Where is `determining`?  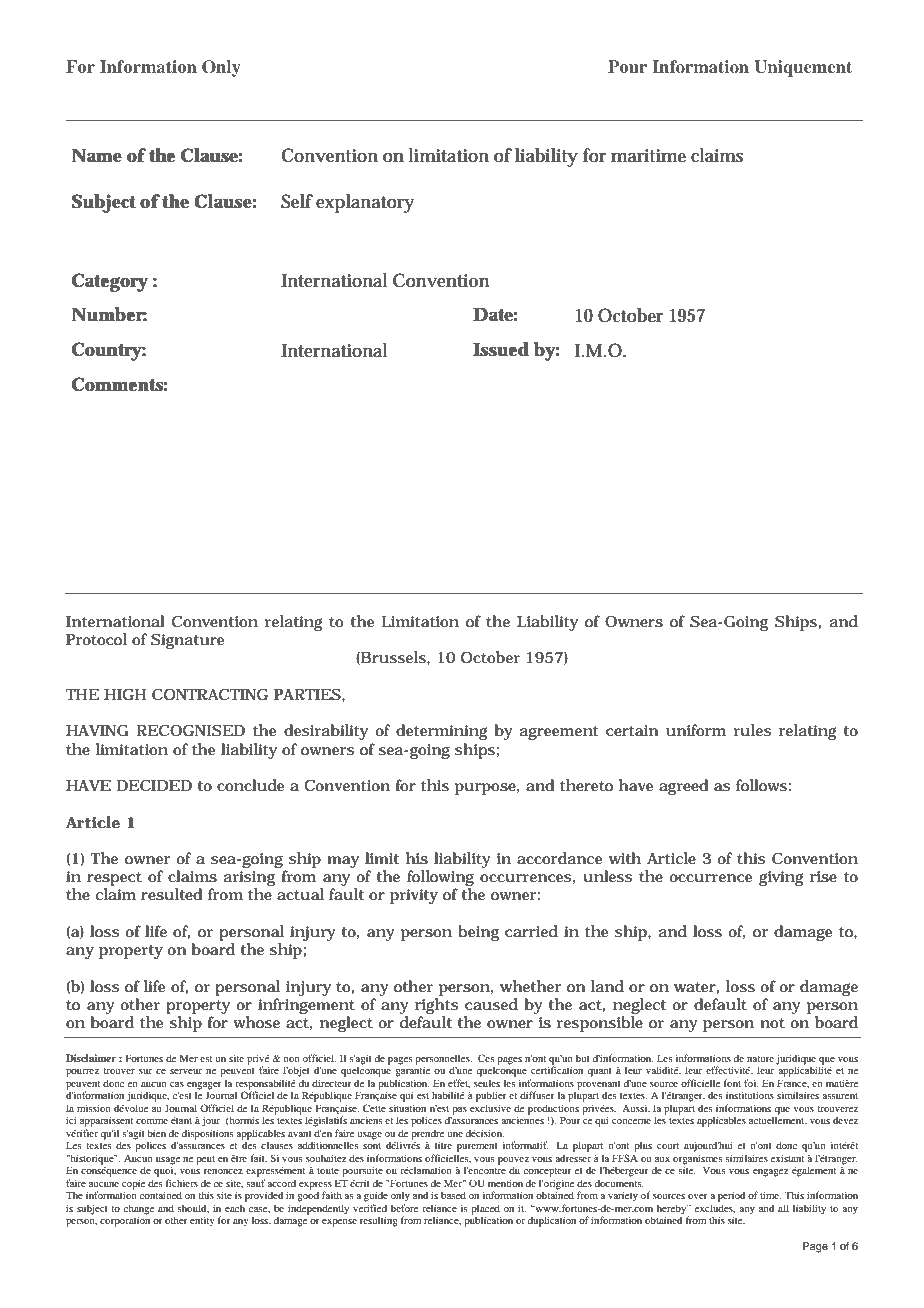
determining is located at coordinates (442, 732).
